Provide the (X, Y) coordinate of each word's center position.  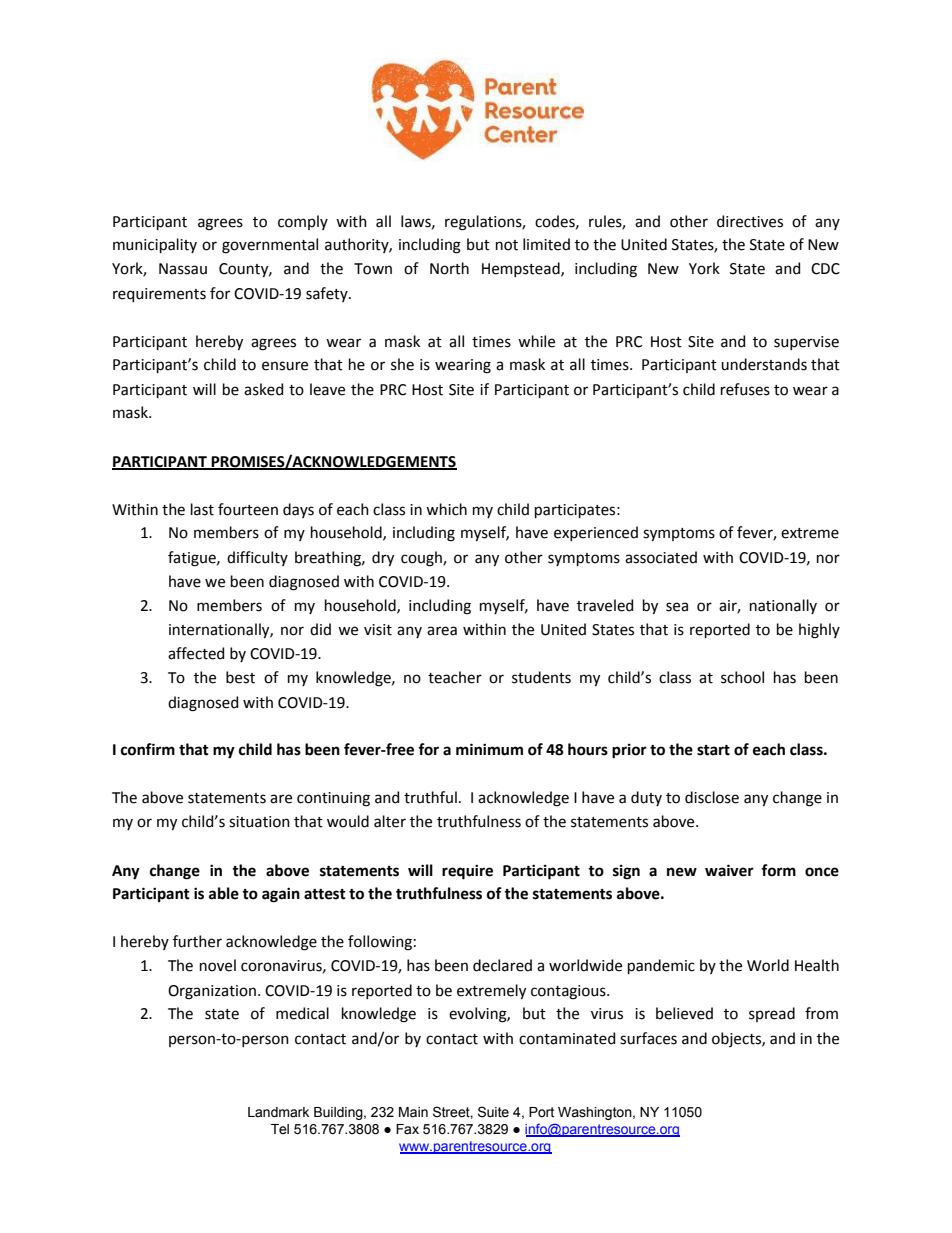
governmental (270, 246)
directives (750, 221)
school (742, 677)
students (541, 677)
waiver (729, 870)
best (240, 677)
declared (502, 965)
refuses (745, 389)
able (224, 893)
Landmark (278, 1112)
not (507, 245)
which (446, 509)
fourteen (248, 509)
